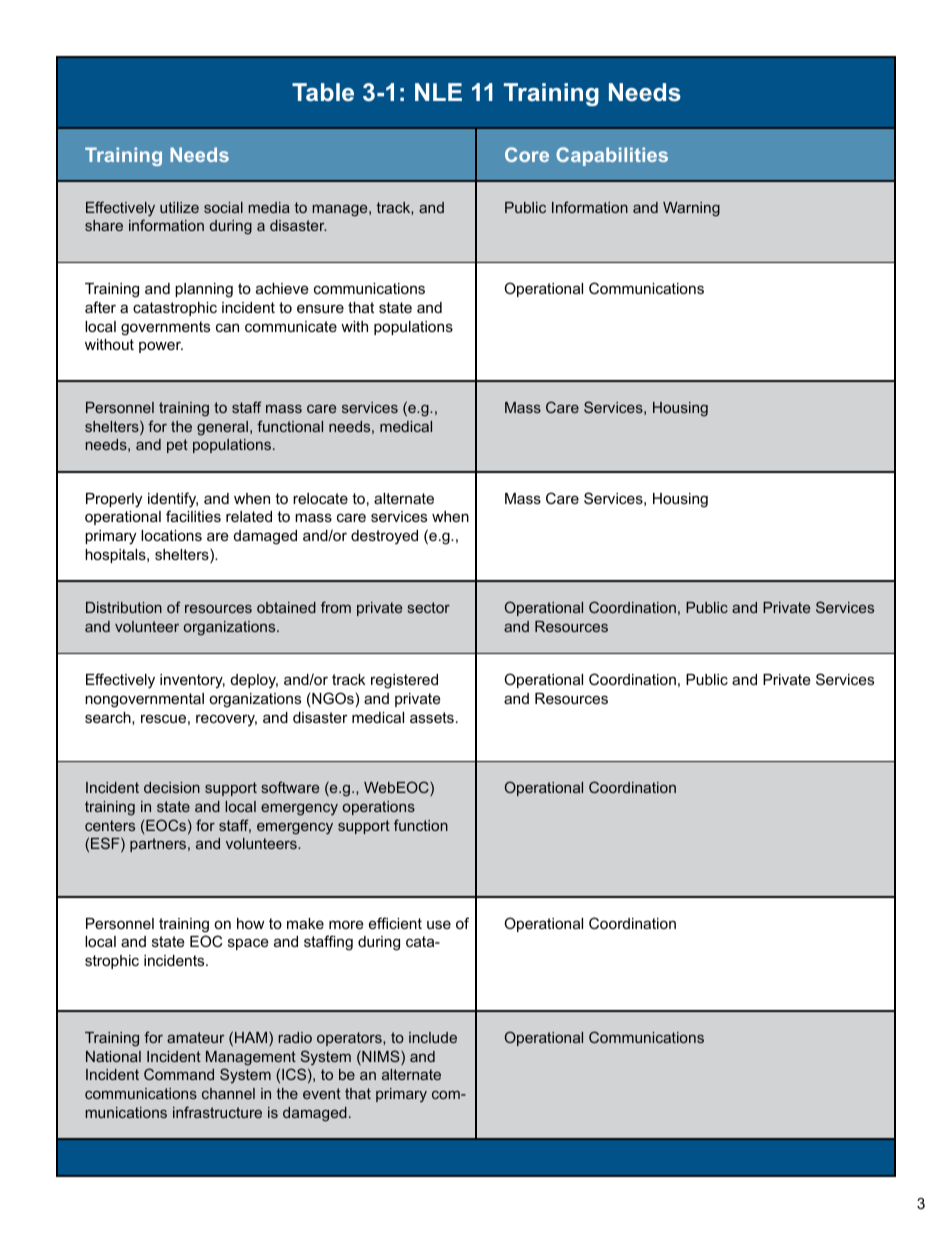 The width and height of the screenshot is (952, 1233). What do you see at coordinates (165, 328) in the screenshot?
I see `governments` at bounding box center [165, 328].
